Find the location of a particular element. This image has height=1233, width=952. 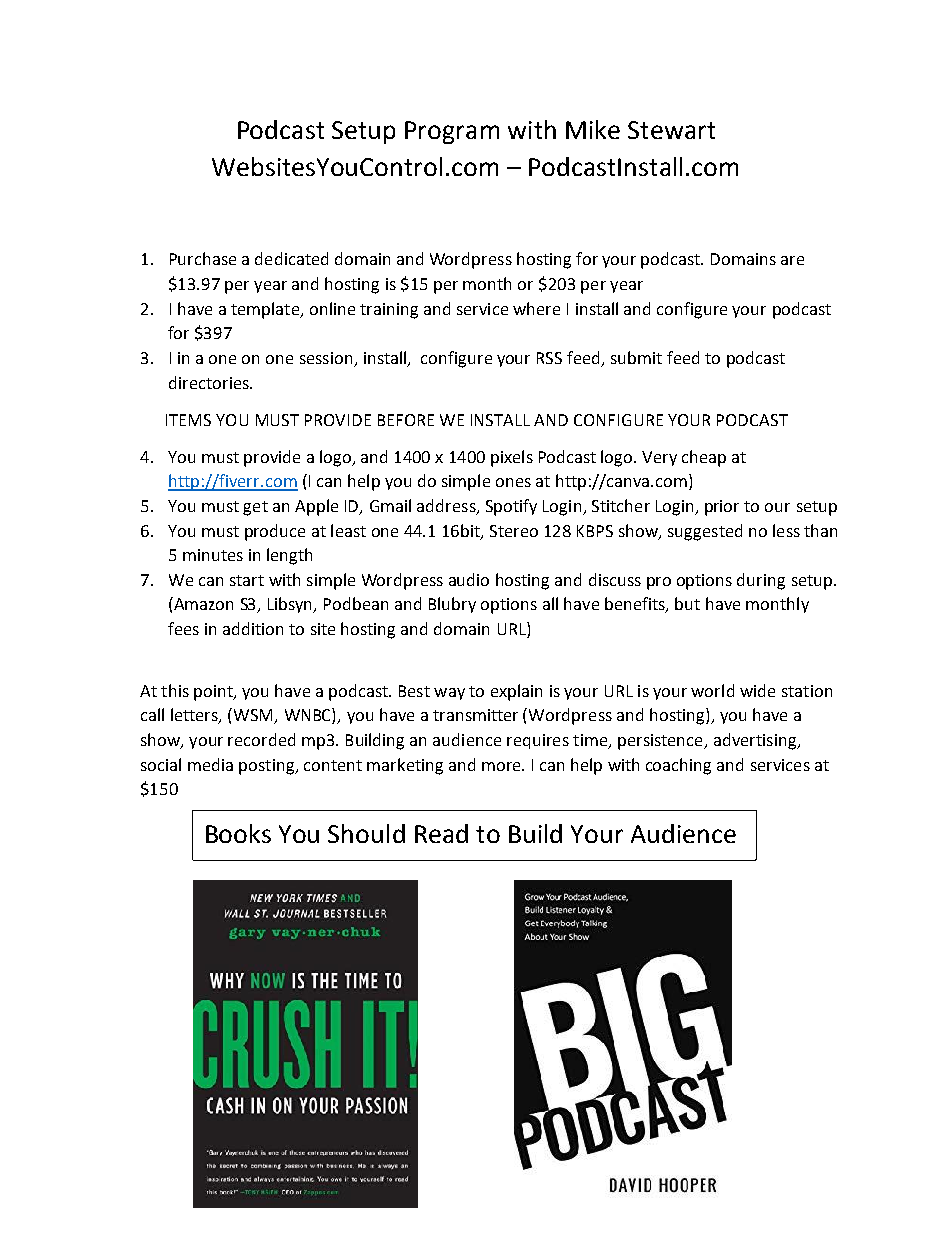

addition is located at coordinates (253, 628).
